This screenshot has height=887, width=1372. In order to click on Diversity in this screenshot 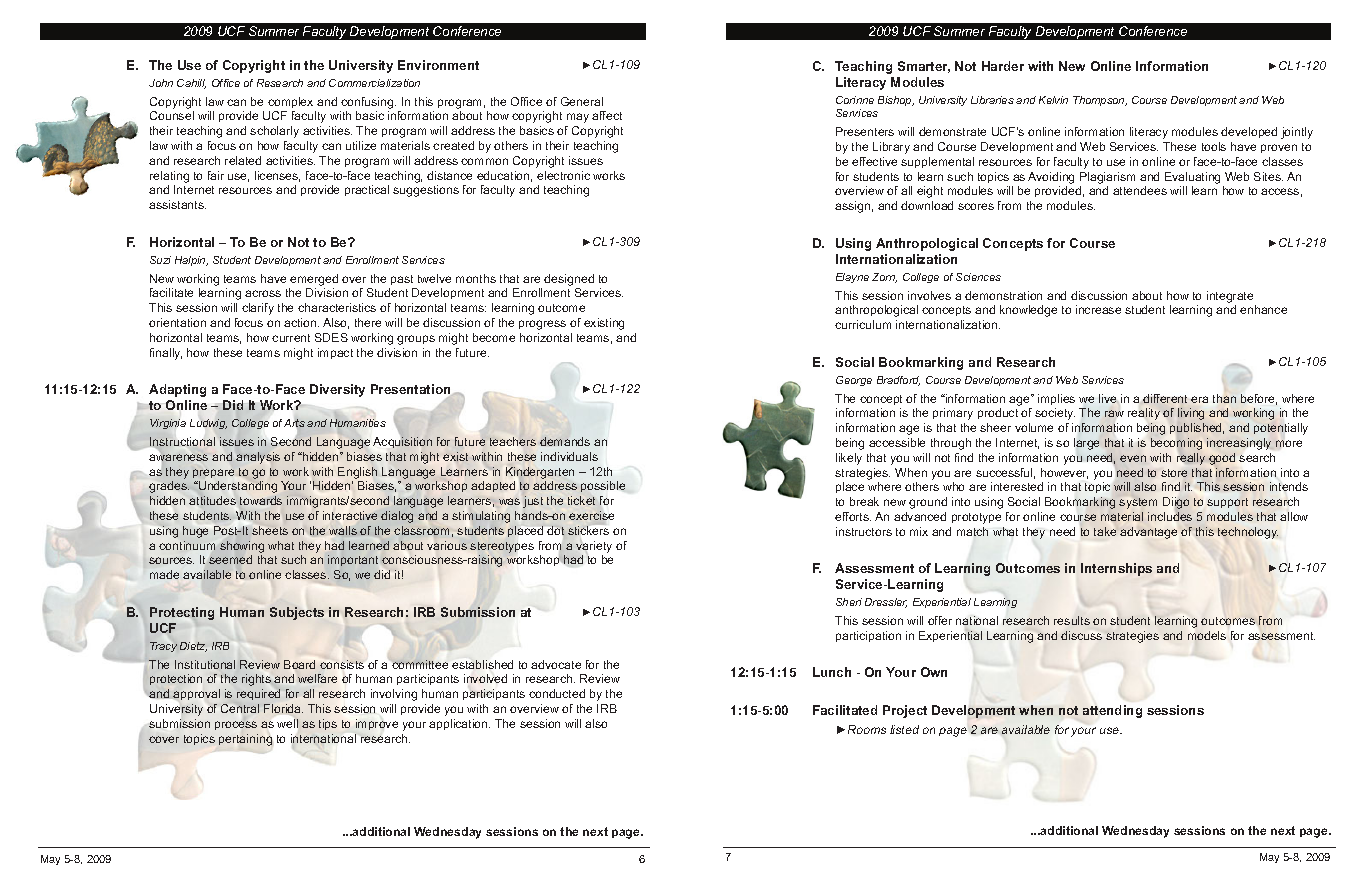, I will do `click(337, 390)`.
